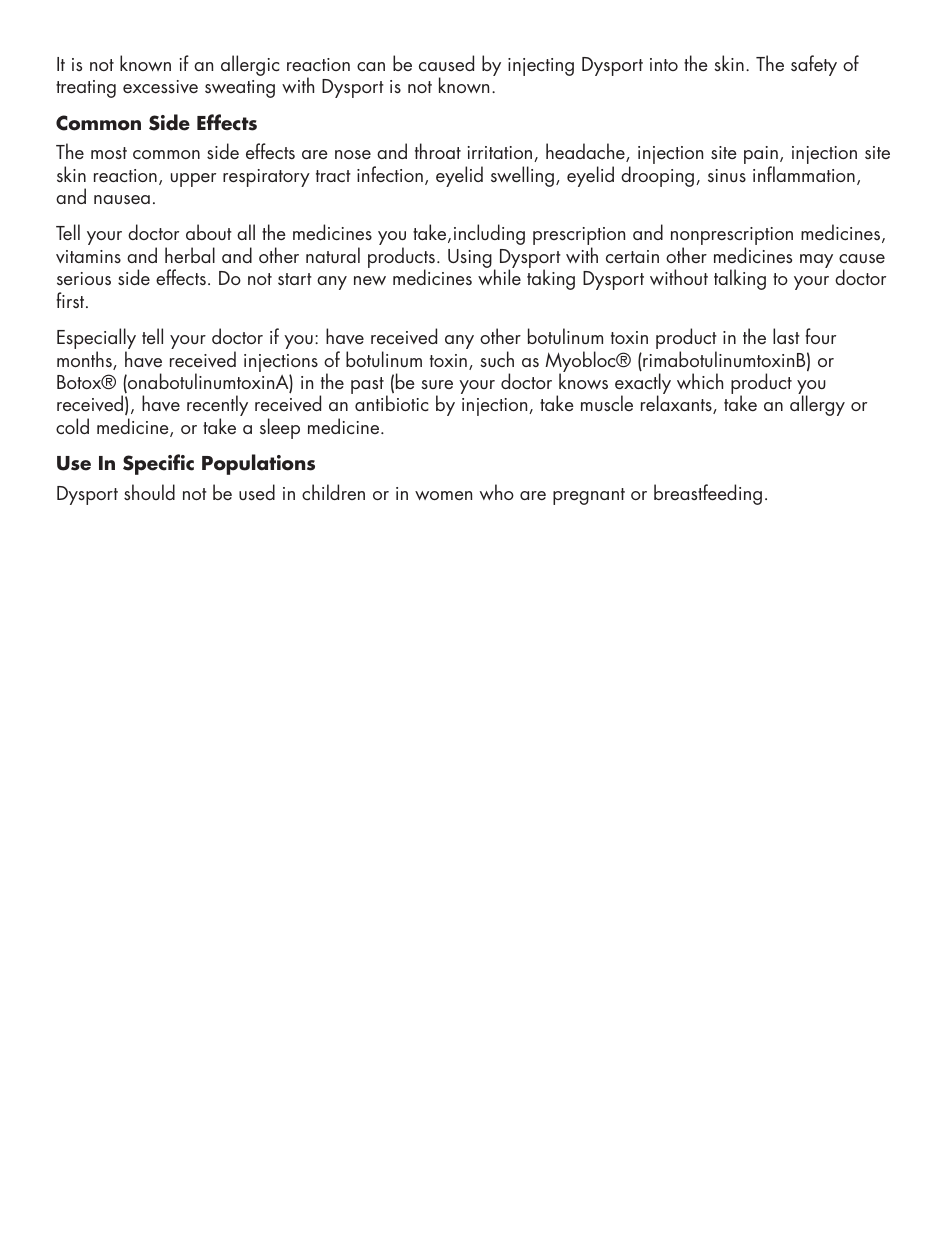  Describe the element at coordinates (437, 384) in the screenshot. I see `sure` at that location.
